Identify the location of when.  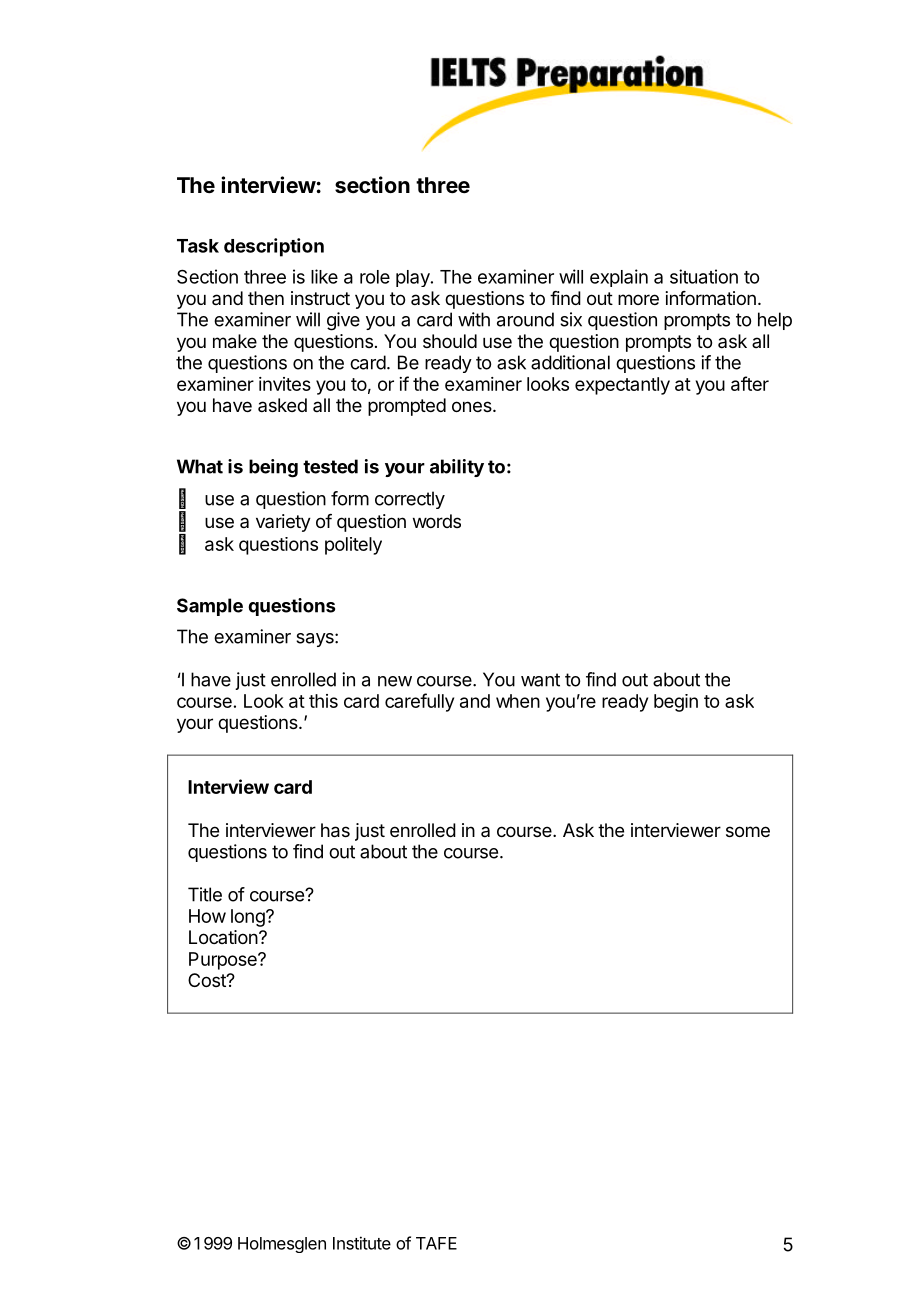
(518, 701).
